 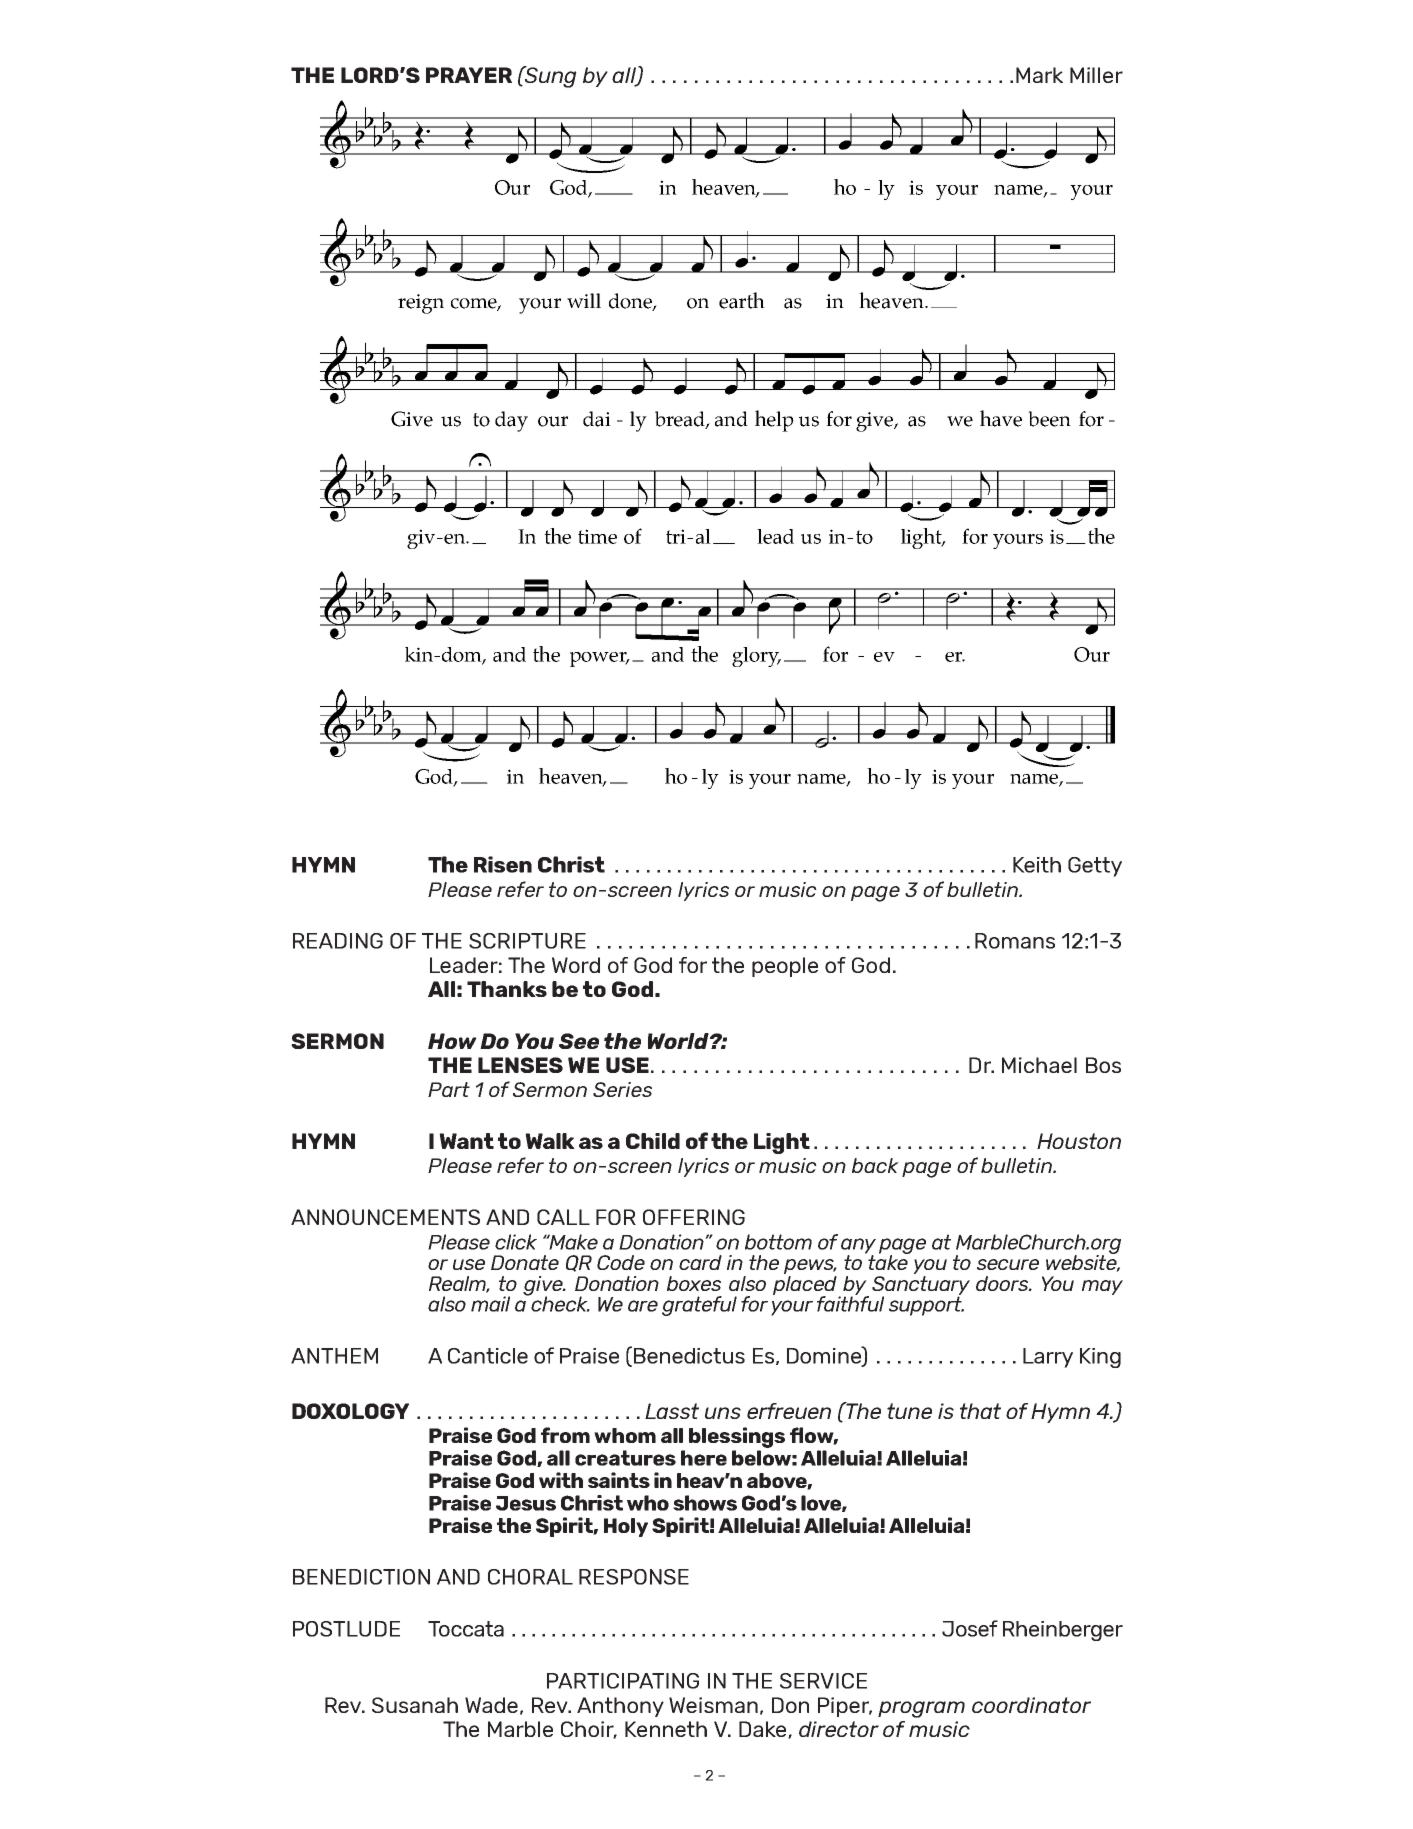 What do you see at coordinates (713, 1705) in the screenshot?
I see `Weisman` at bounding box center [713, 1705].
